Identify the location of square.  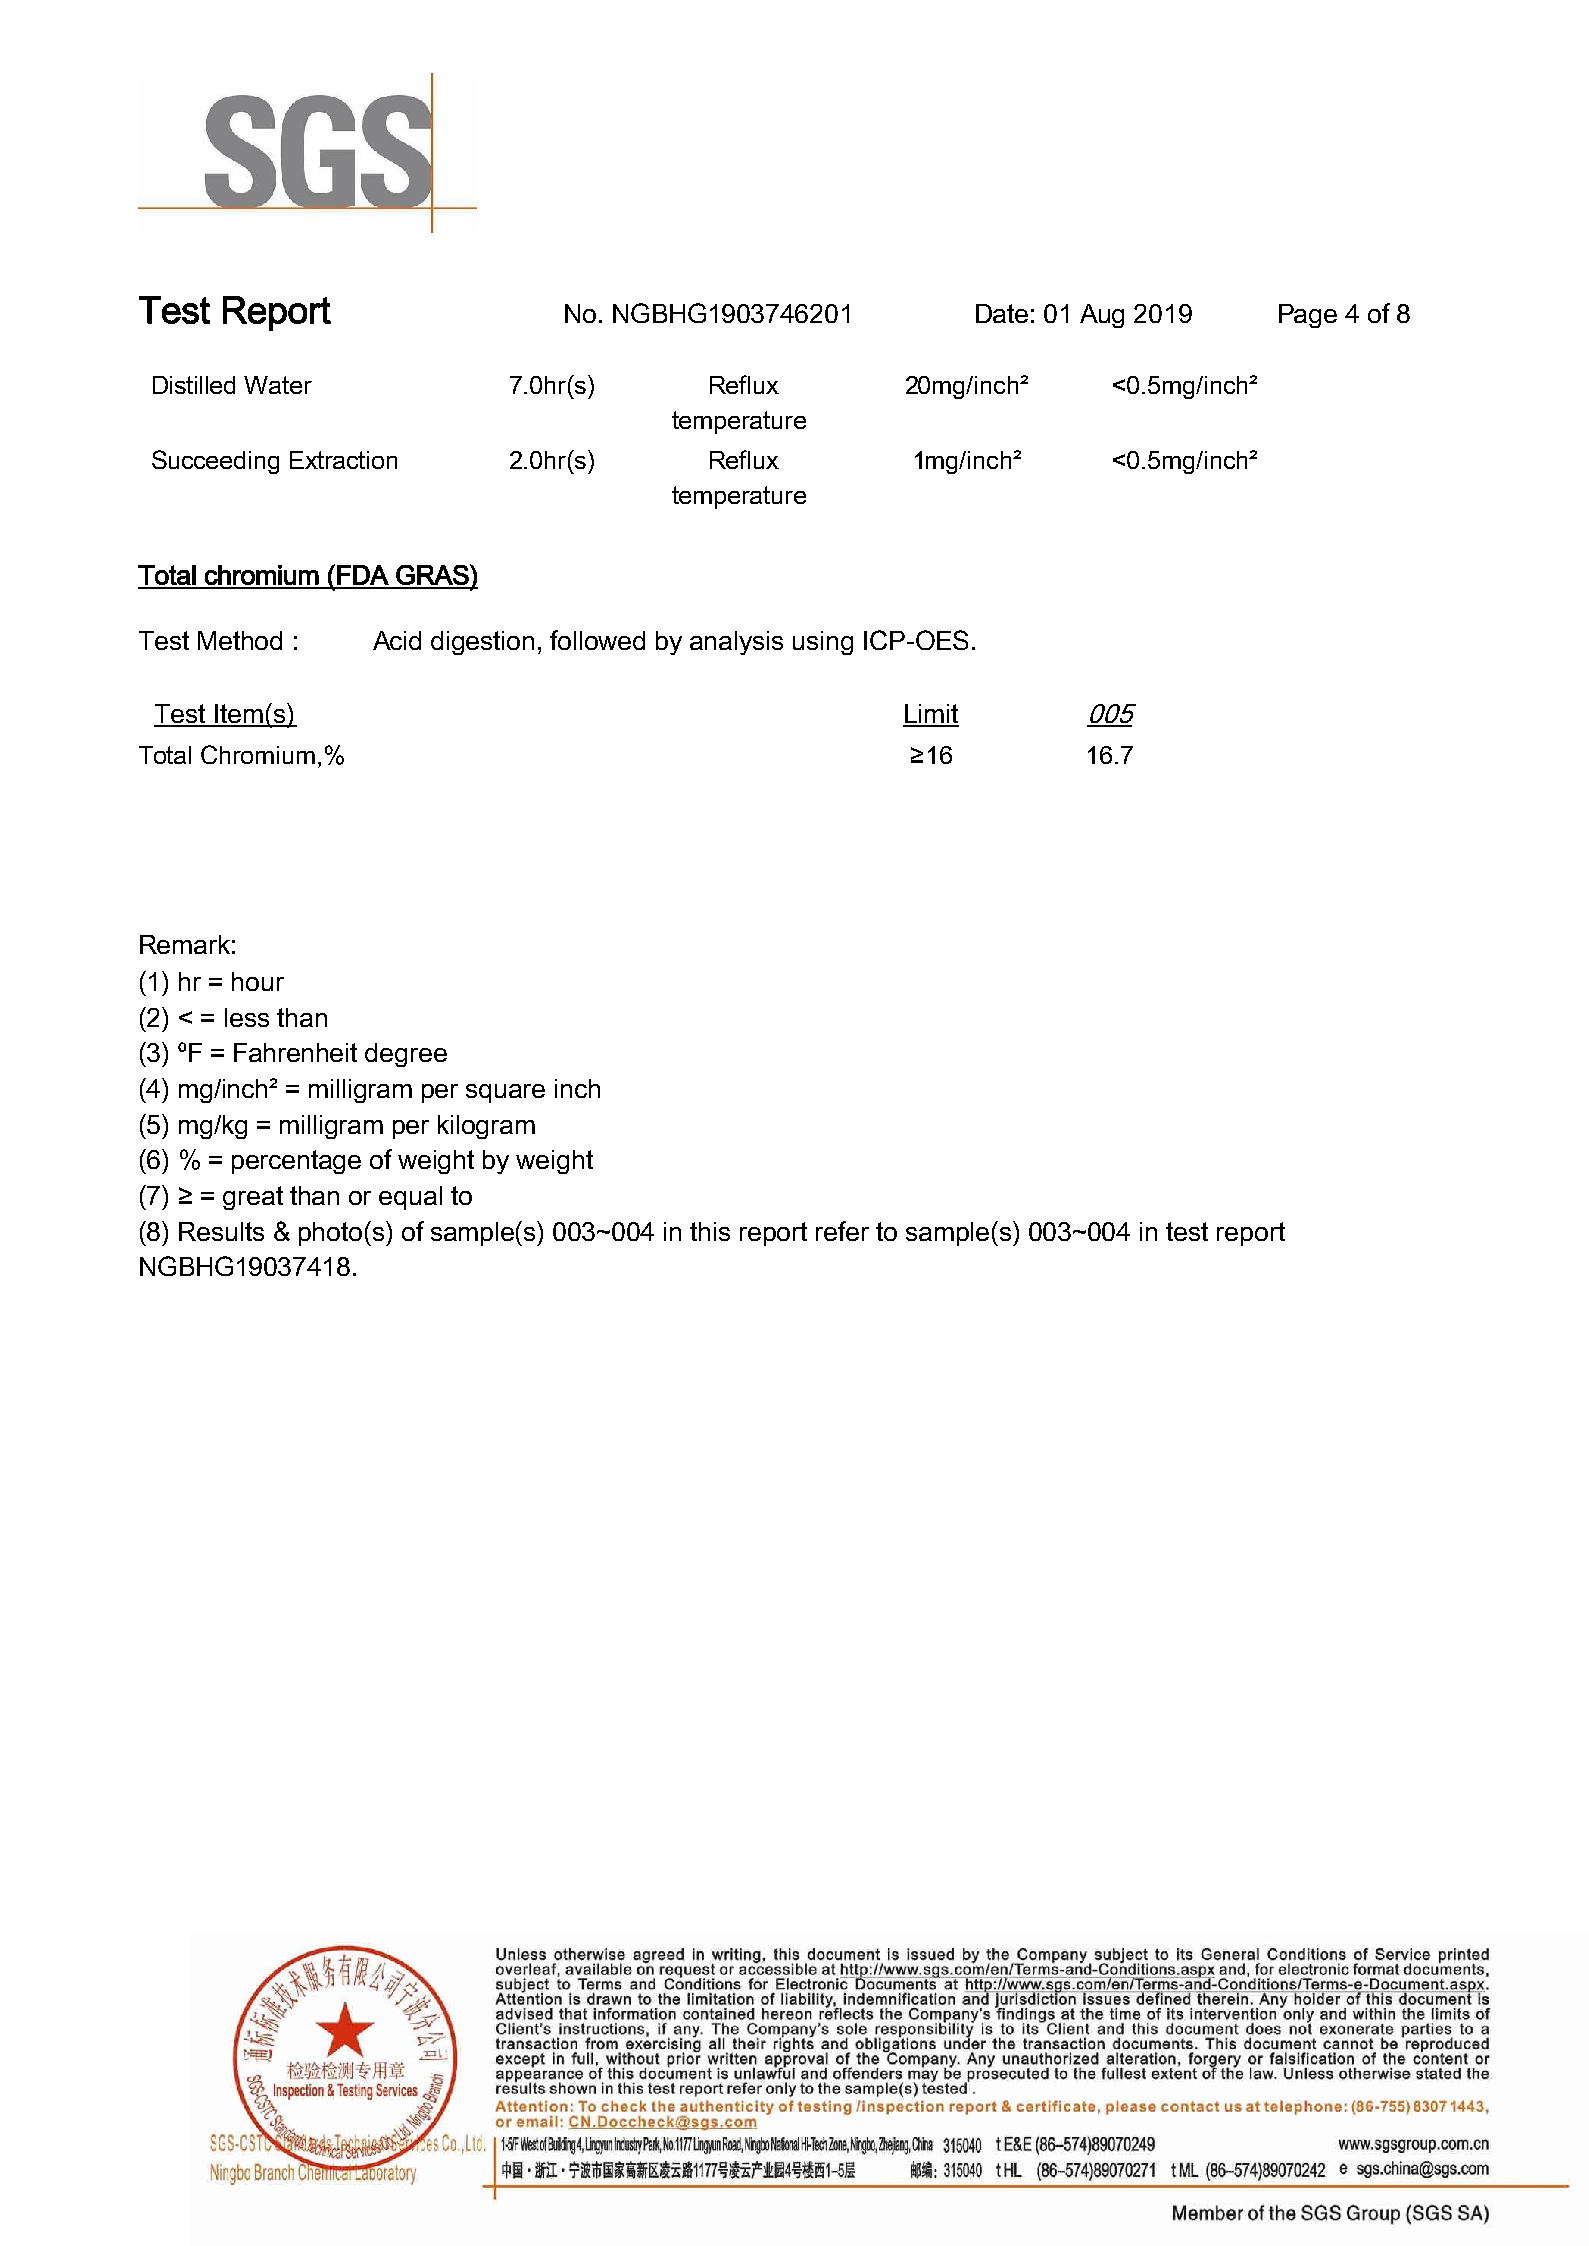
(505, 1093).
